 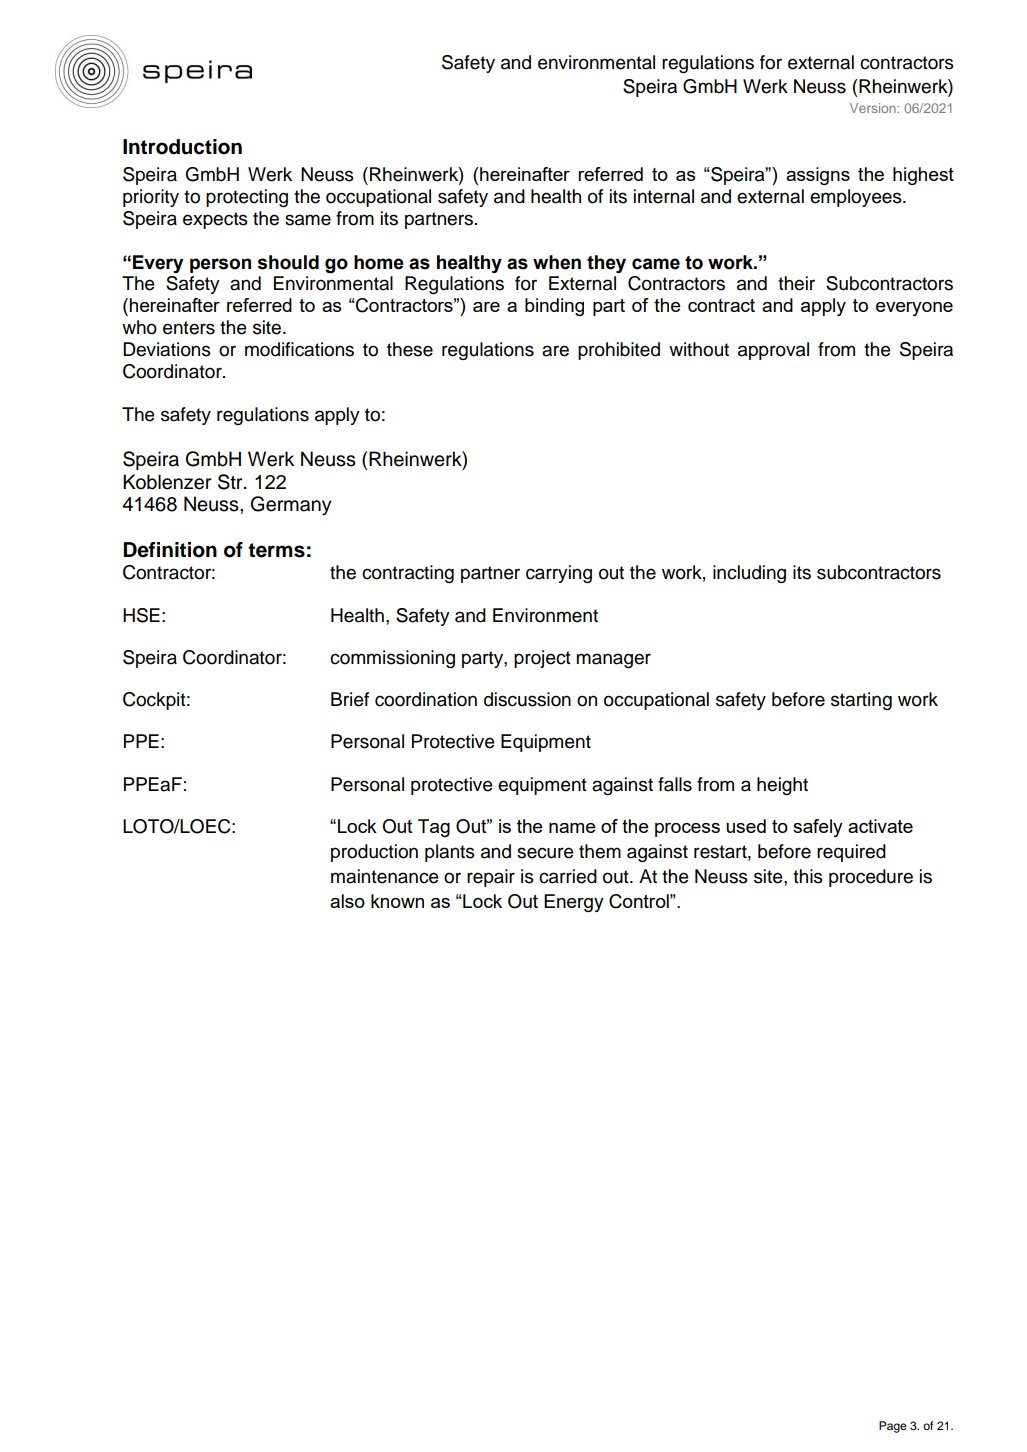 What do you see at coordinates (574, 903) in the page?
I see `Energy` at bounding box center [574, 903].
